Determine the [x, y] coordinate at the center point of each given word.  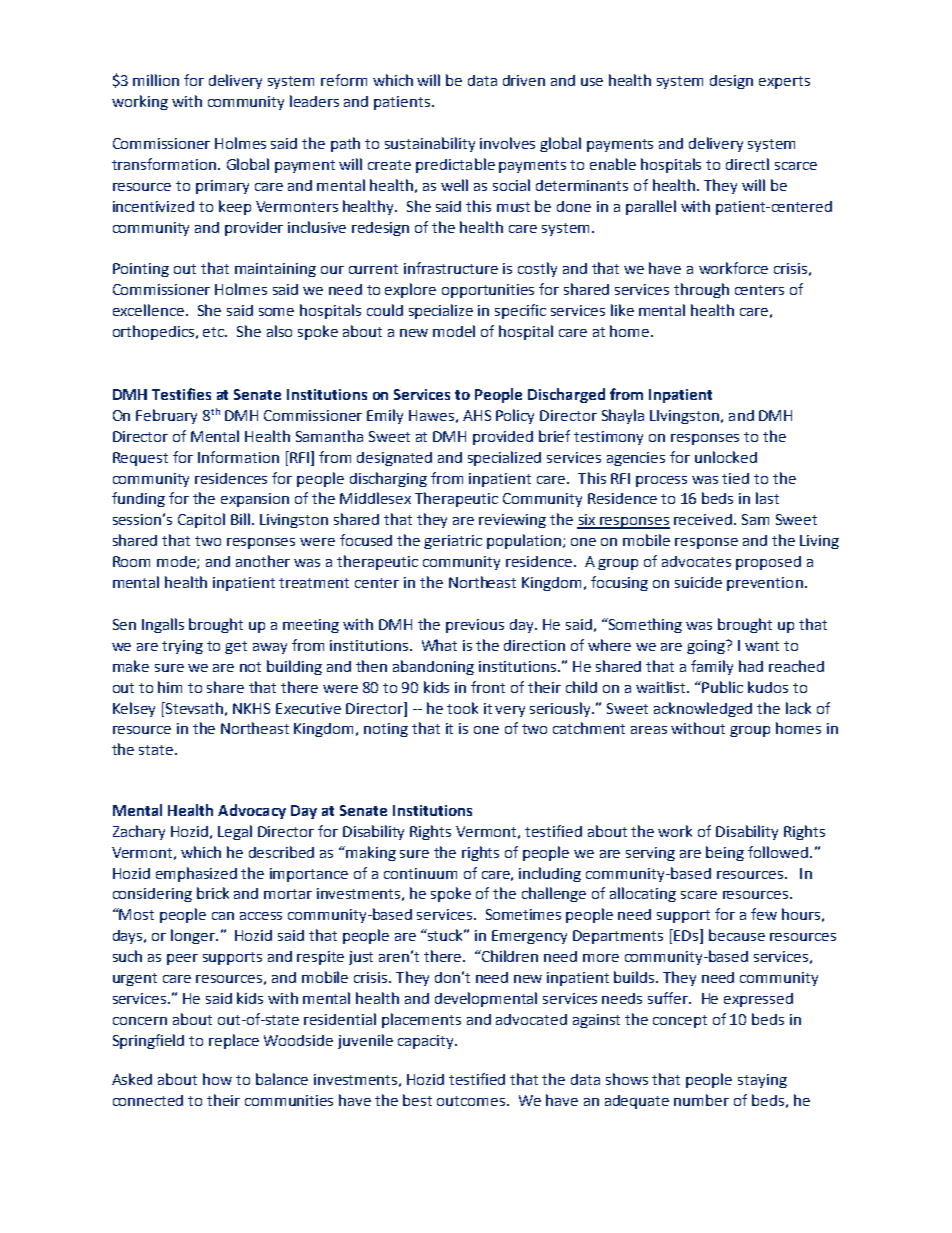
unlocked [726, 457]
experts [784, 82]
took [462, 708]
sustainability [430, 144]
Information [238, 457]
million [156, 80]
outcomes [472, 1101]
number [701, 1100]
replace [234, 1041]
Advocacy [252, 811]
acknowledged [703, 709]
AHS [477, 415]
